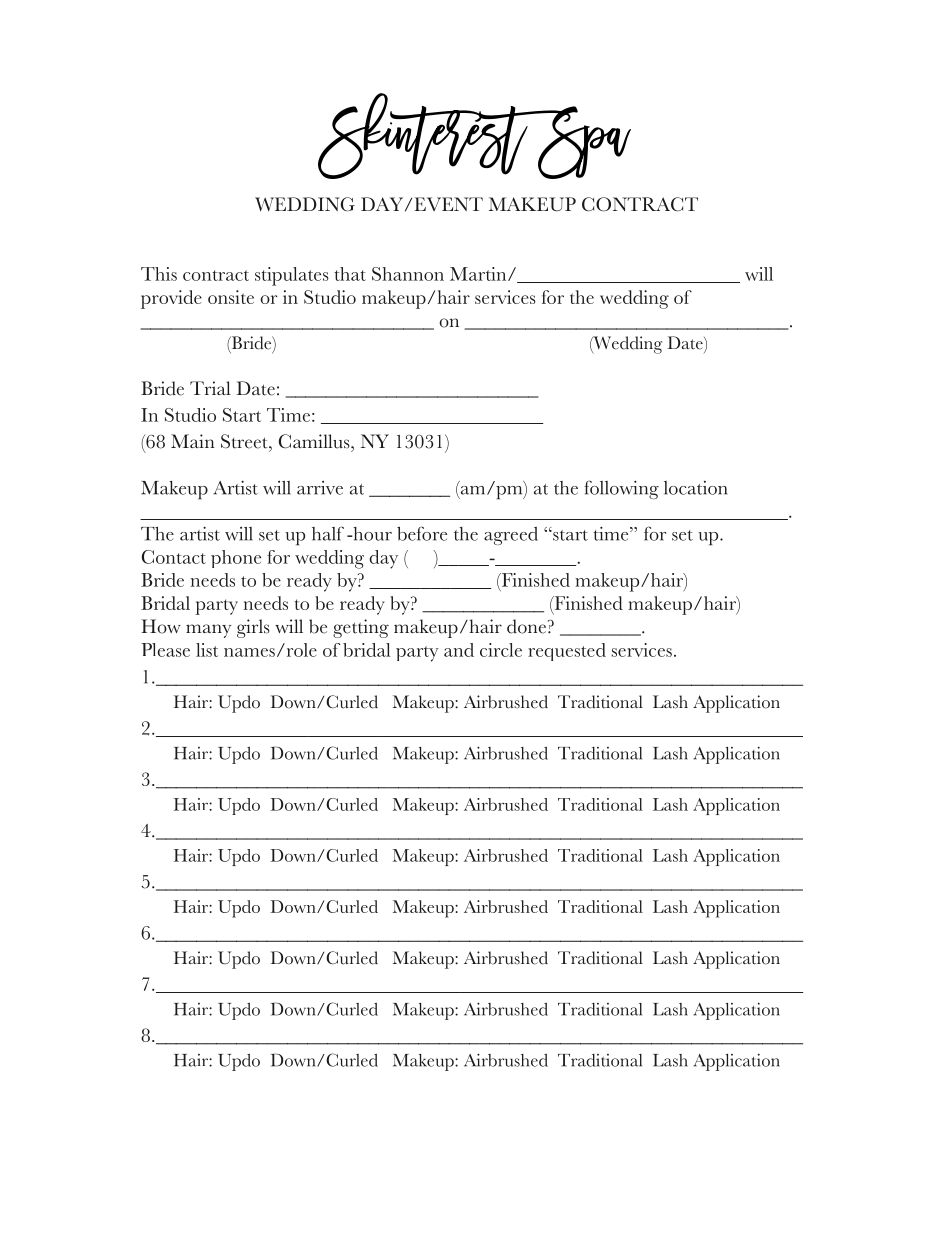 This document has height=1233, width=952. What do you see at coordinates (159, 274) in the document?
I see `This` at bounding box center [159, 274].
